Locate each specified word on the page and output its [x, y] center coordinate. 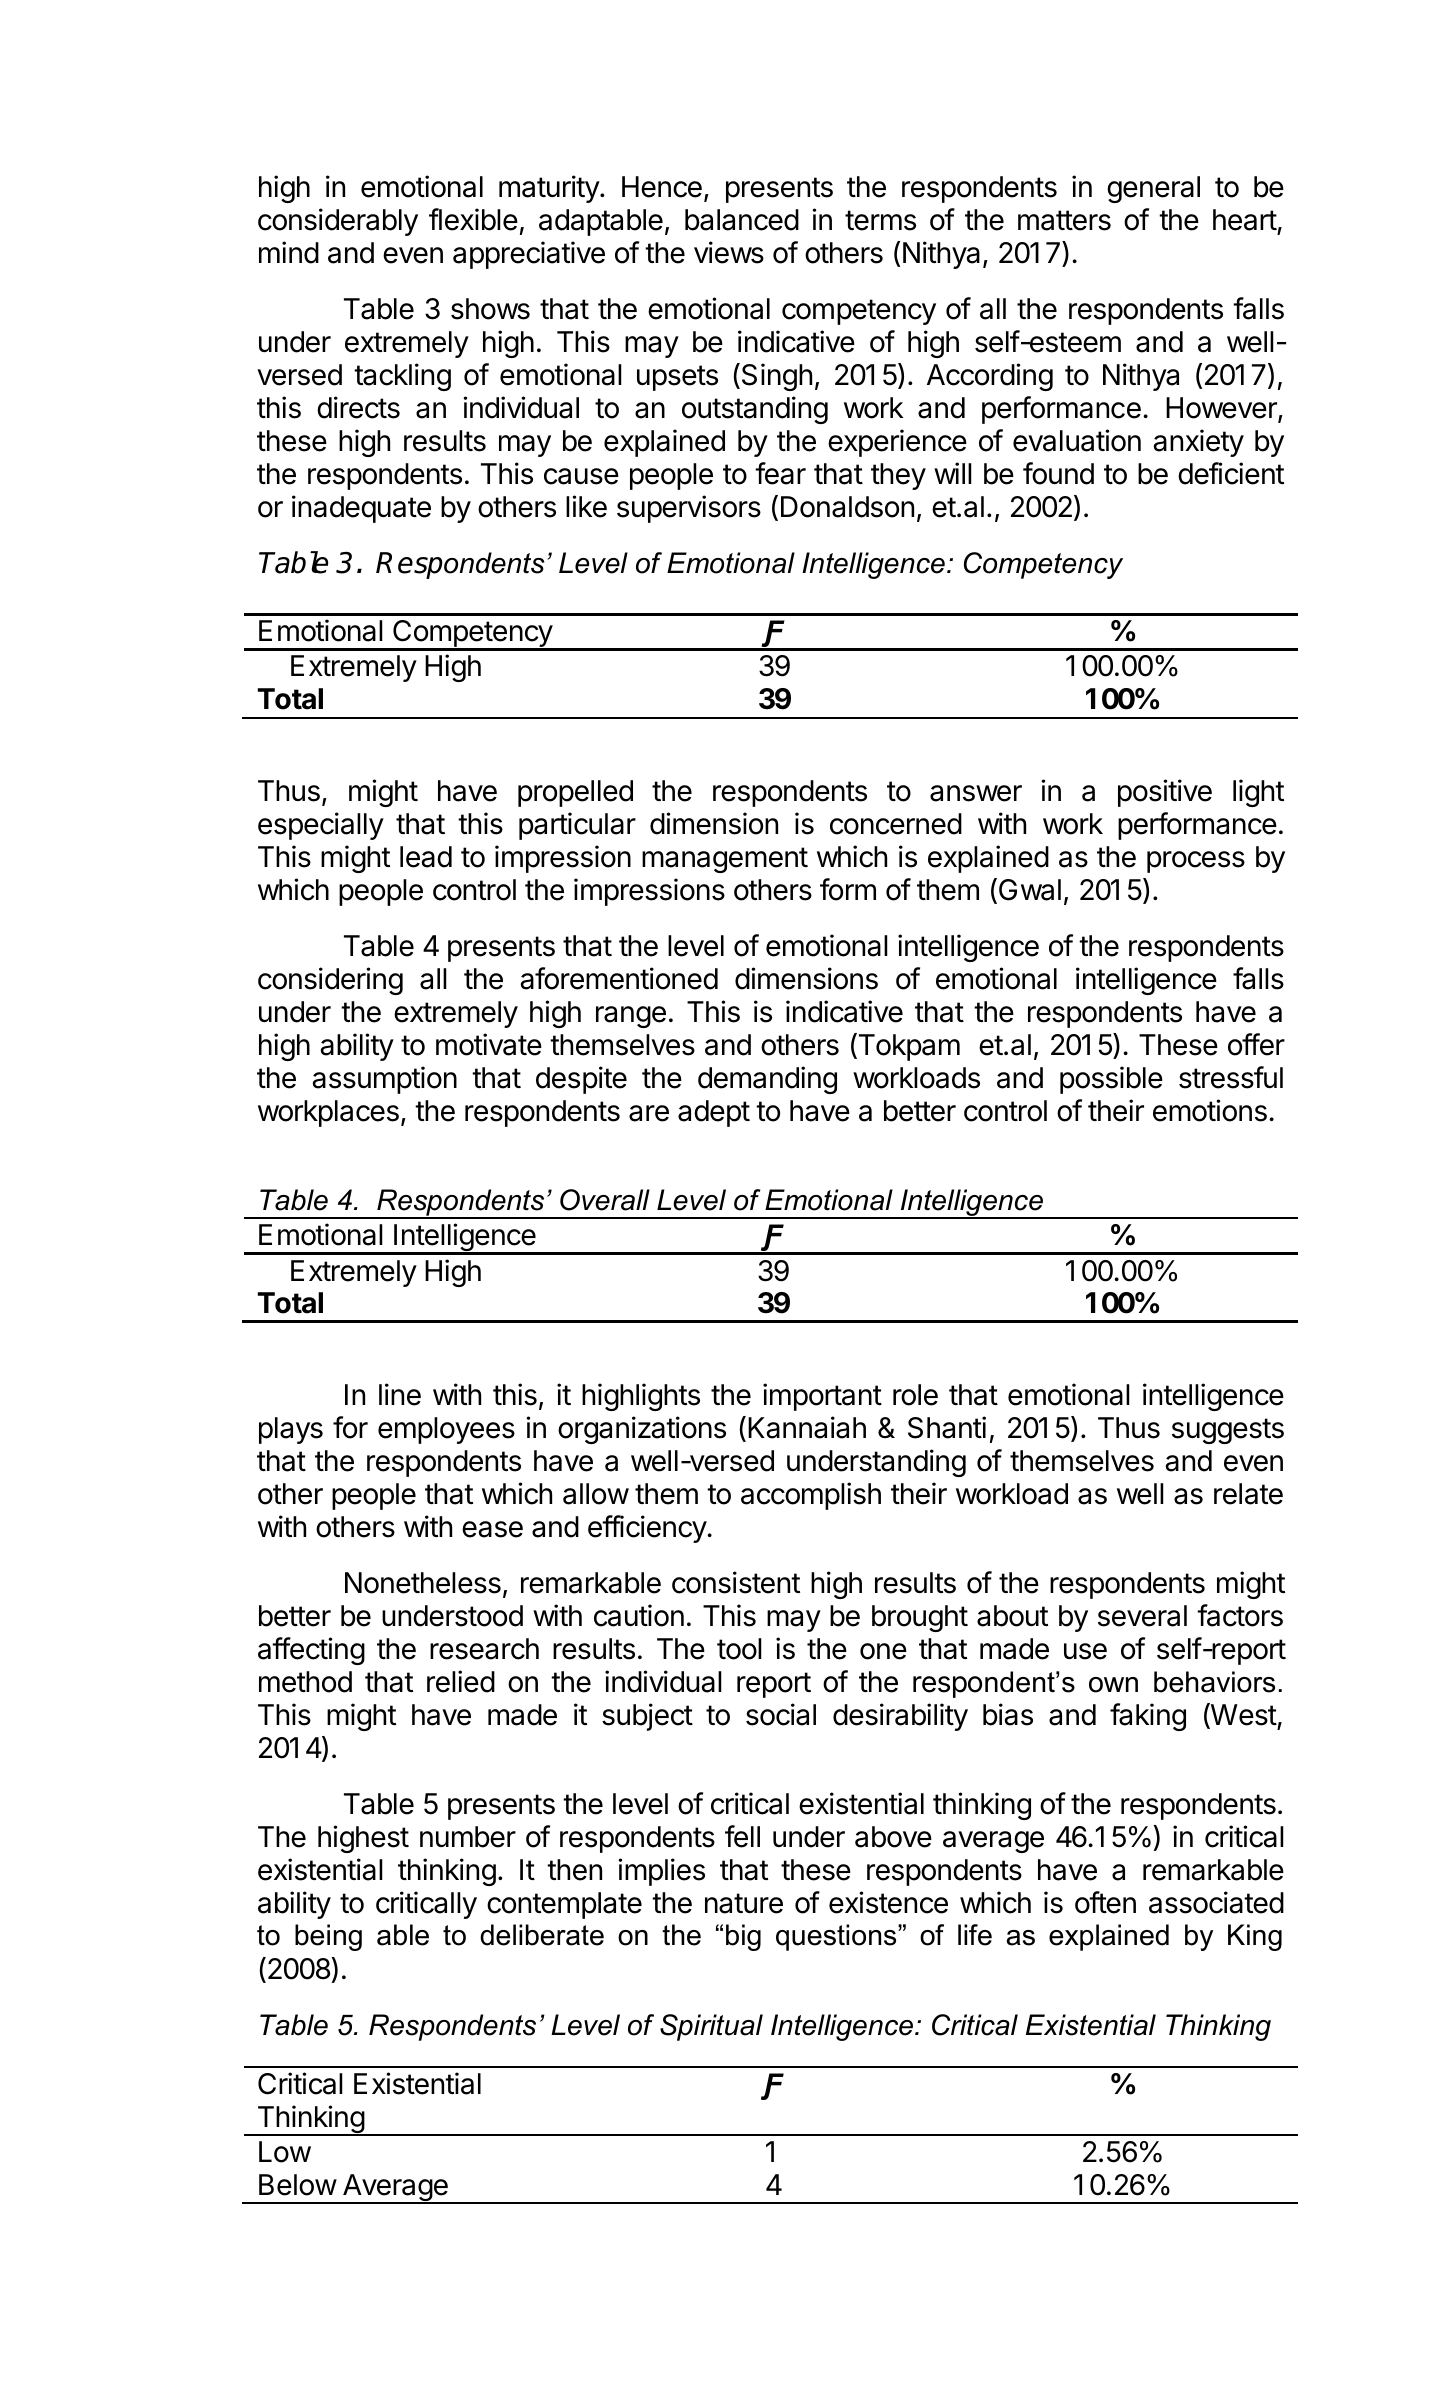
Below [298, 2185]
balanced [742, 220]
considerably [338, 222]
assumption [384, 1080]
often [1105, 1902]
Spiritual [711, 2027]
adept [714, 1113]
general [1153, 189]
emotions [1210, 1110]
